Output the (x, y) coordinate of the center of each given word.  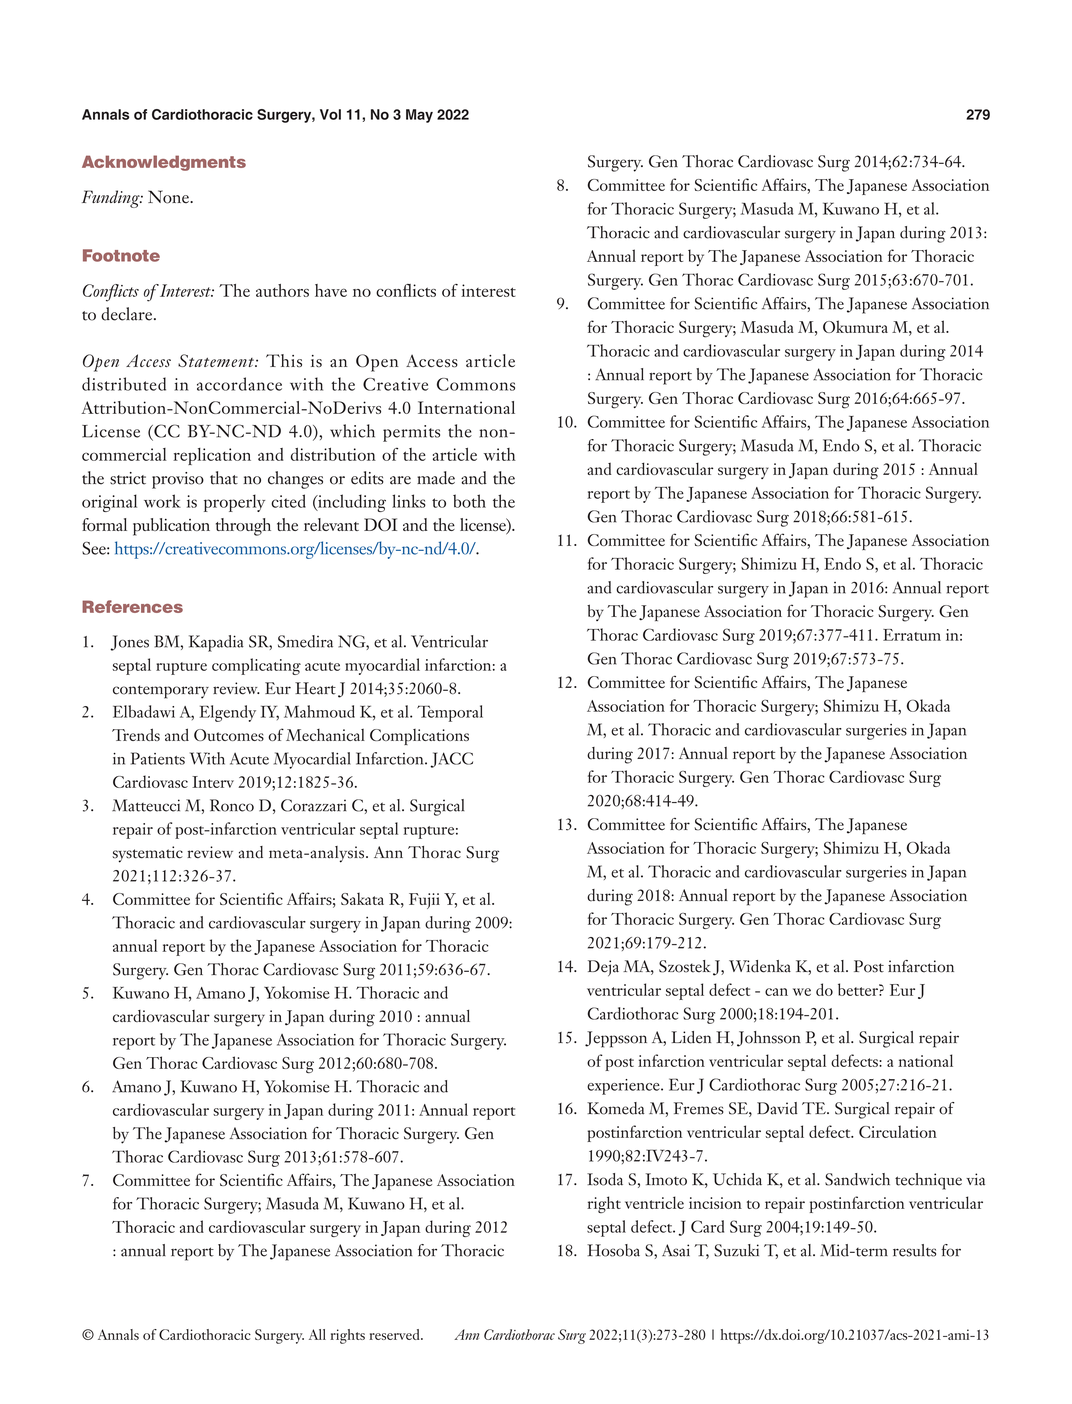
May (419, 116)
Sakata (362, 899)
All (317, 1334)
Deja (603, 968)
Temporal (450, 713)
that (224, 478)
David (777, 1108)
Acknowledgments (164, 163)
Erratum (912, 635)
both (469, 501)
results (914, 1250)
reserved (395, 1334)
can (776, 992)
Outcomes (229, 735)
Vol (330, 114)
